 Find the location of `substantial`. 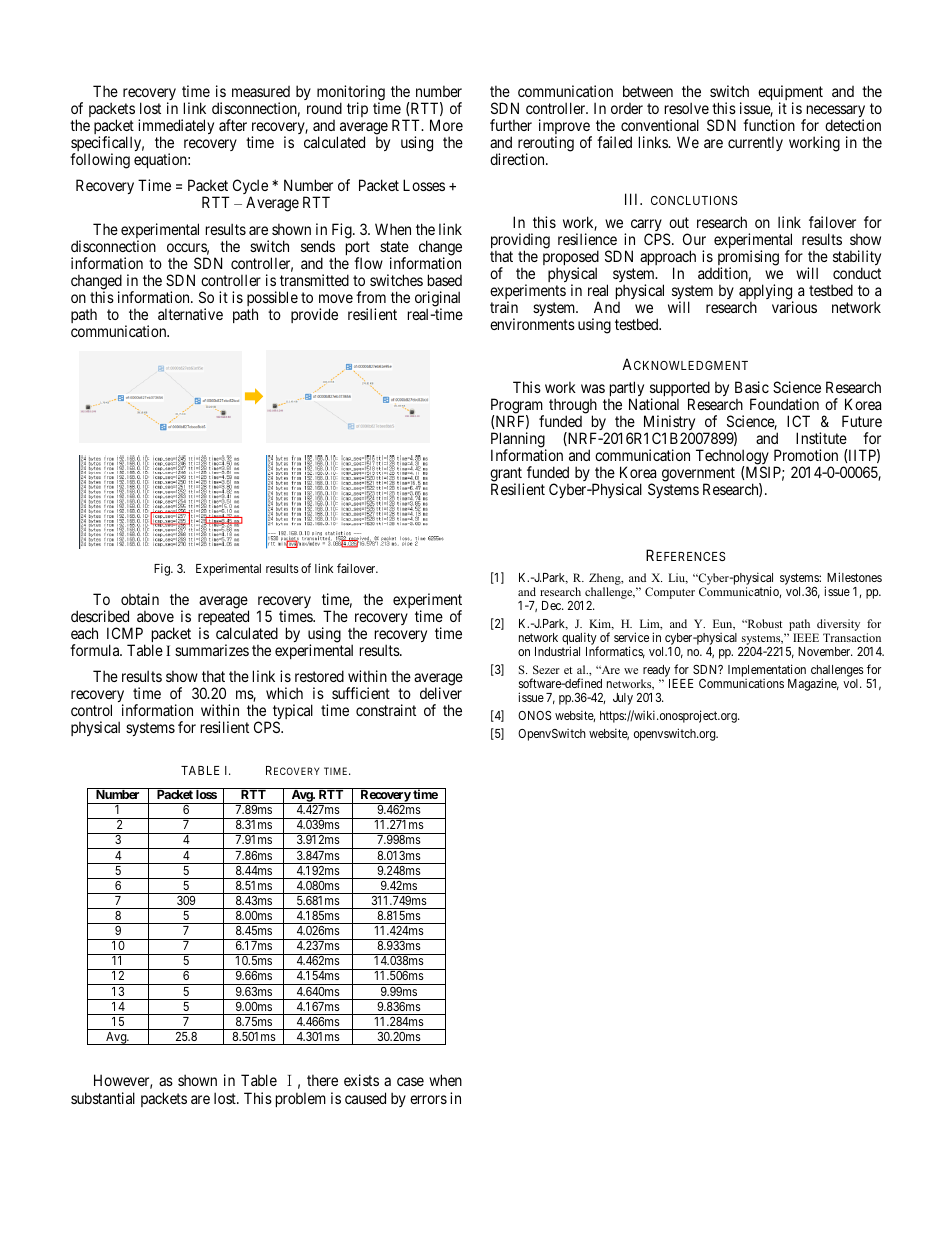

substantial is located at coordinates (103, 1098).
